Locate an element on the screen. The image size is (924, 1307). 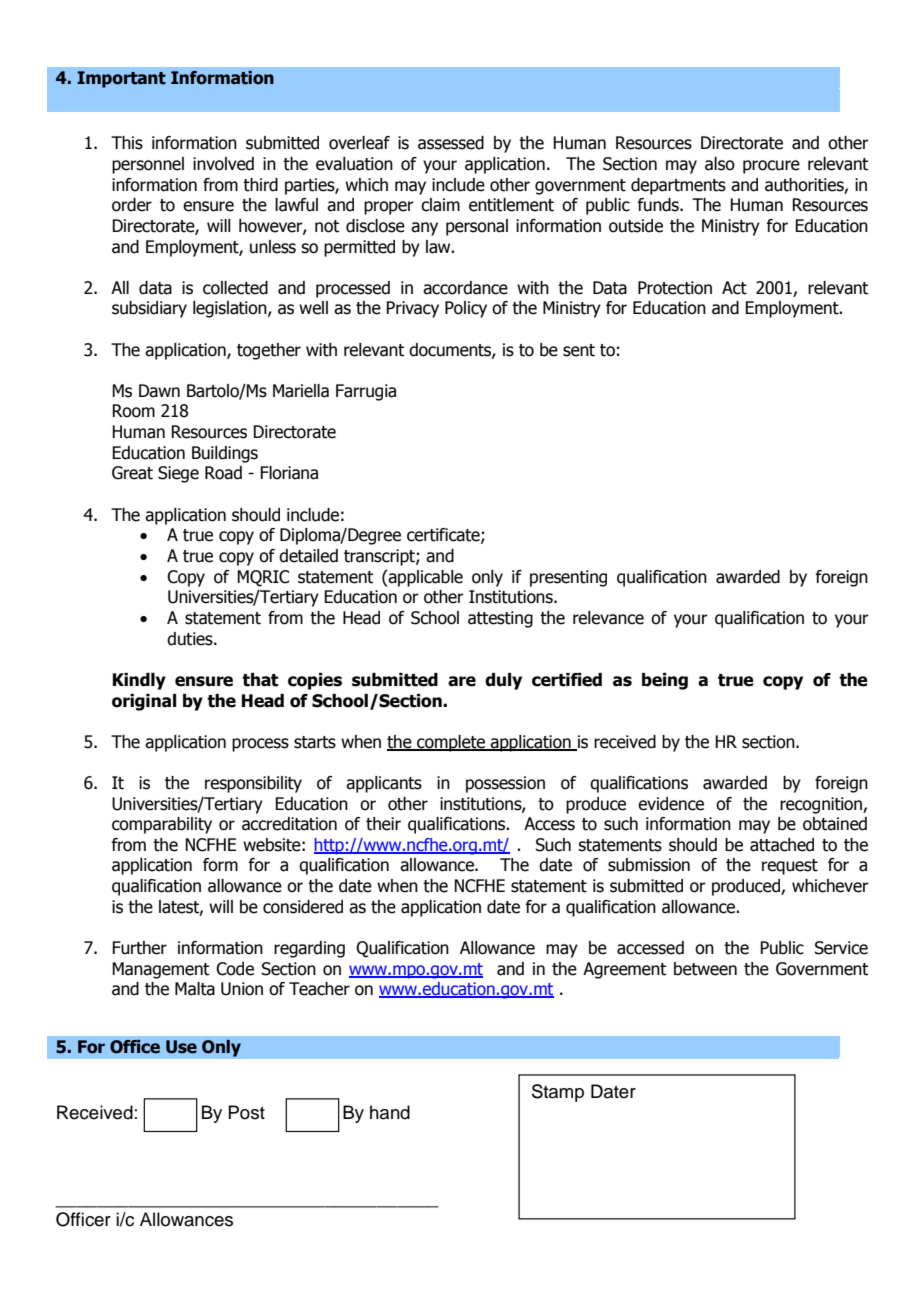
procure is located at coordinates (771, 167).
